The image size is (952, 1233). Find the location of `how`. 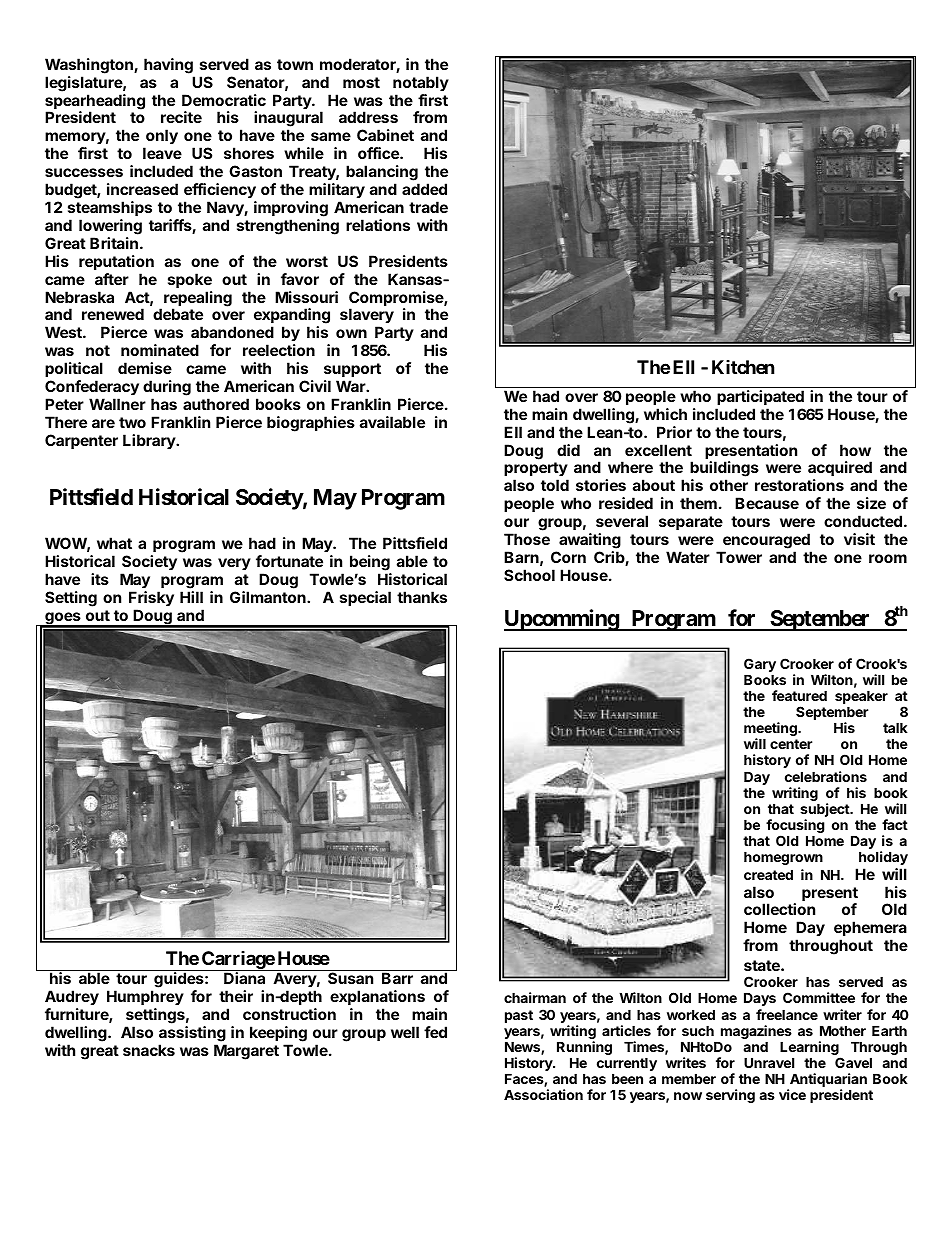

how is located at coordinates (855, 450).
